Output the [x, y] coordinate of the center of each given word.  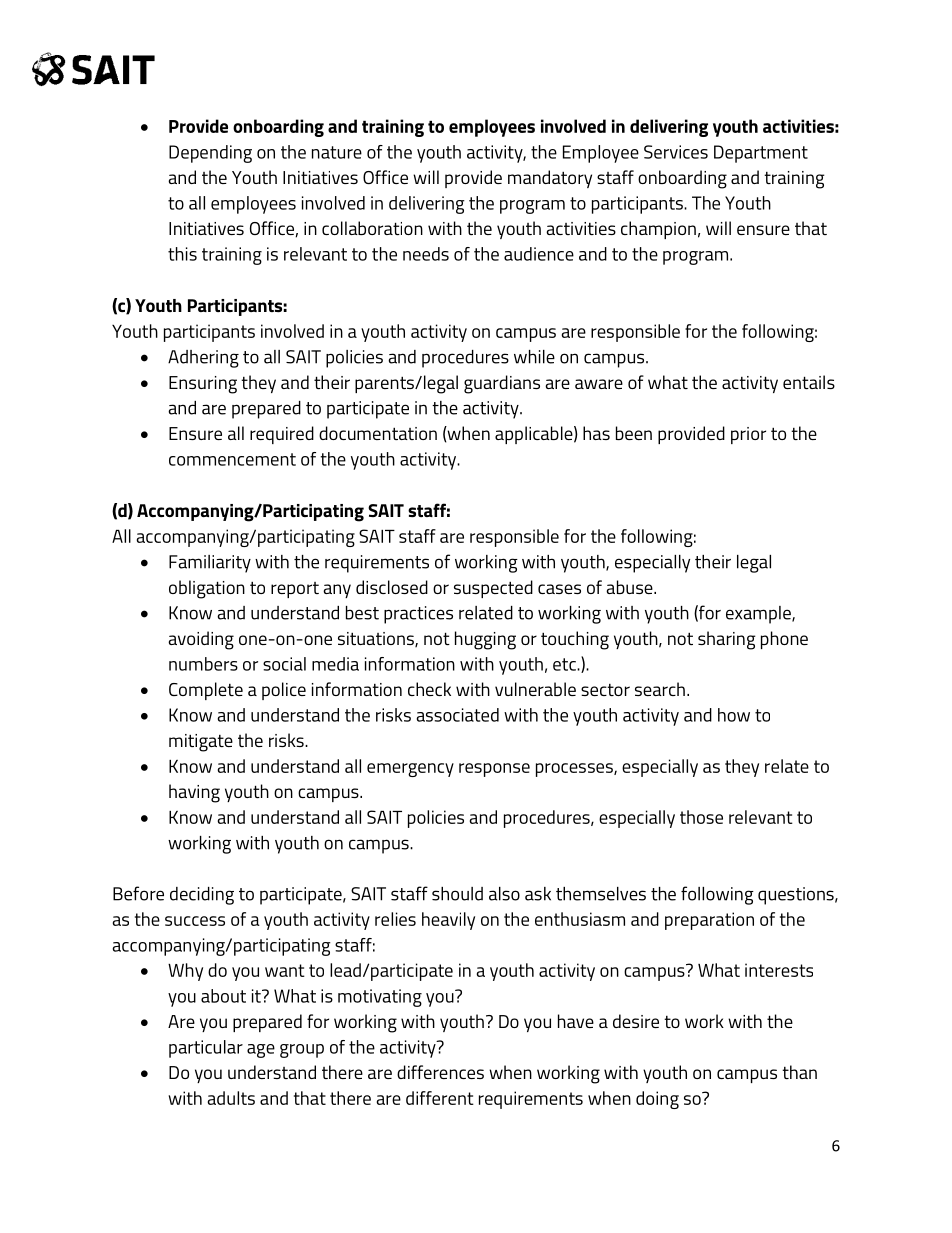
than [799, 1072]
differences [440, 1072]
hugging [485, 640]
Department [761, 154]
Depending [210, 154]
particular [206, 1049]
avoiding [201, 640]
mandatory [550, 179]
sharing [727, 640]
